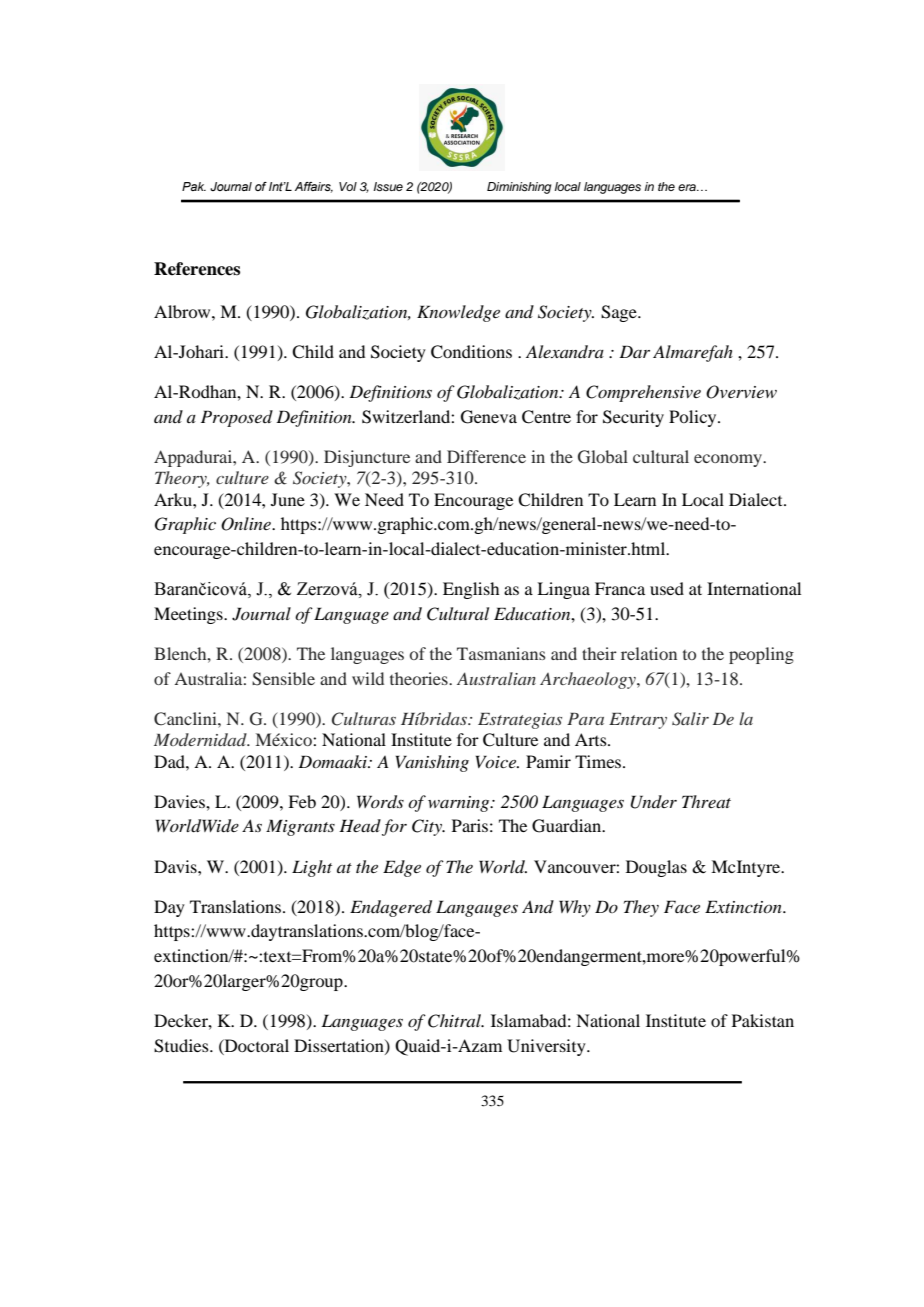 The height and width of the screenshot is (1307, 924). What do you see at coordinates (706, 801) in the screenshot?
I see `Threat` at bounding box center [706, 801].
